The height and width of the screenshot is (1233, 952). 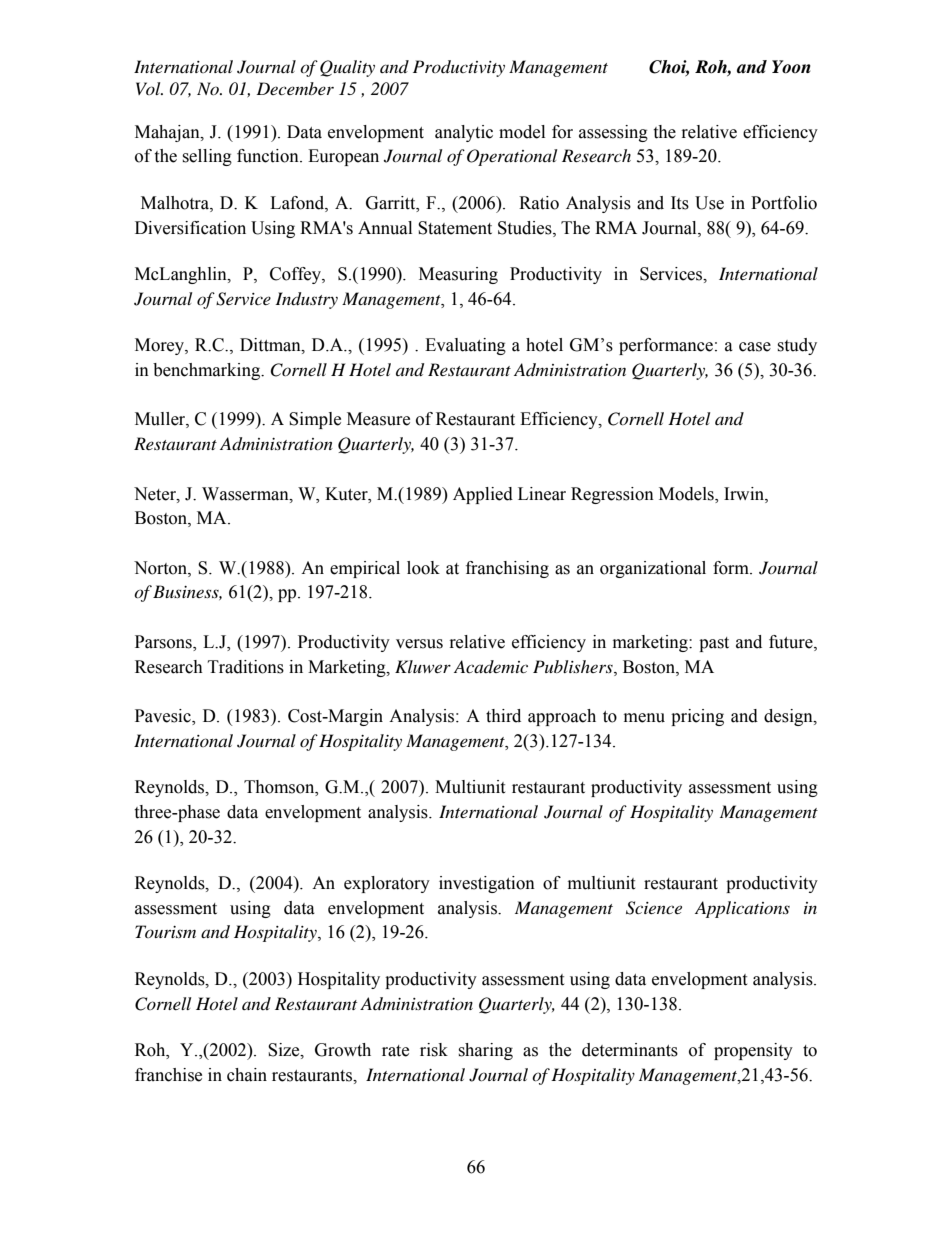 I want to click on franchising, so click(x=507, y=569).
